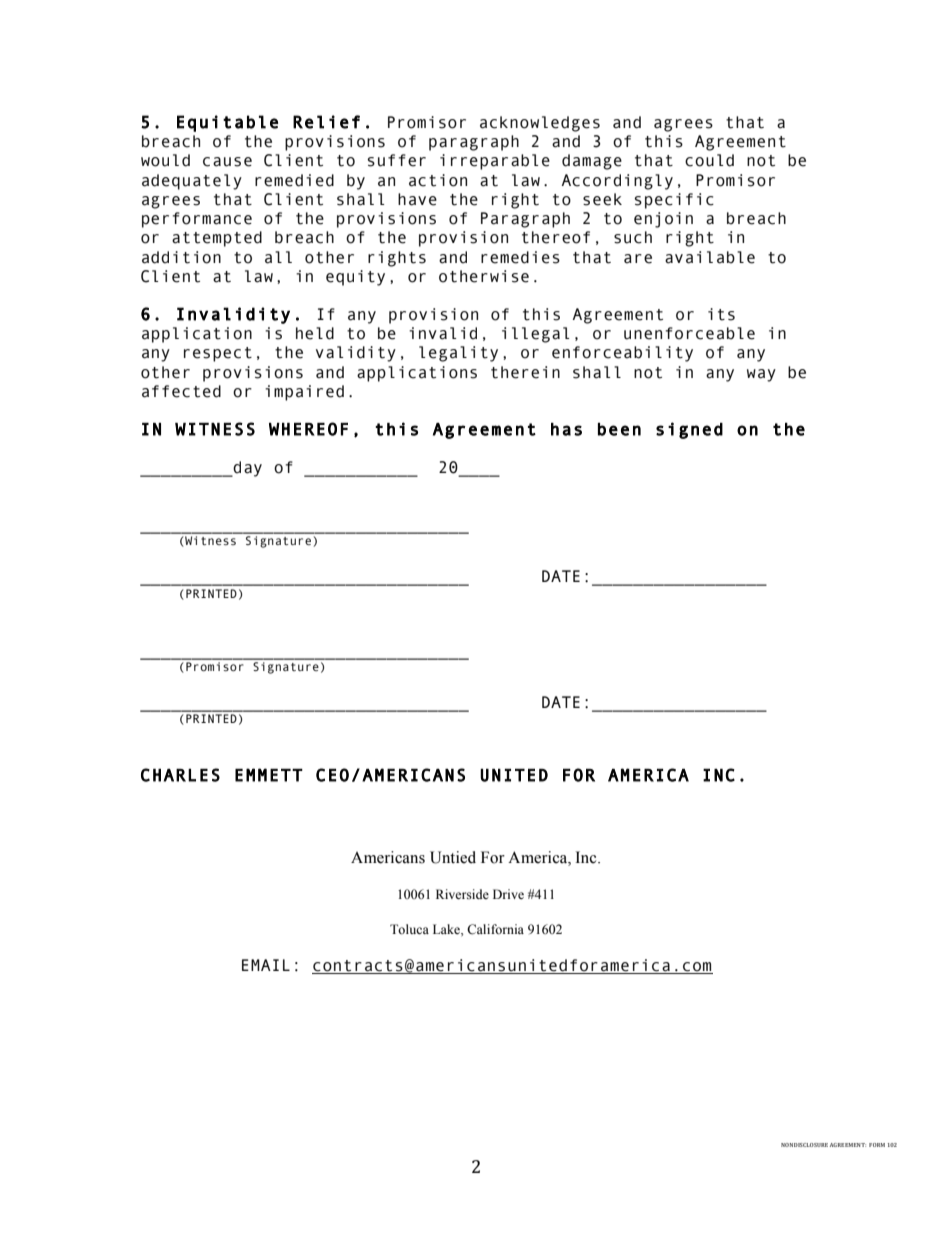  What do you see at coordinates (266, 965) in the document?
I see `EMAIL` at bounding box center [266, 965].
